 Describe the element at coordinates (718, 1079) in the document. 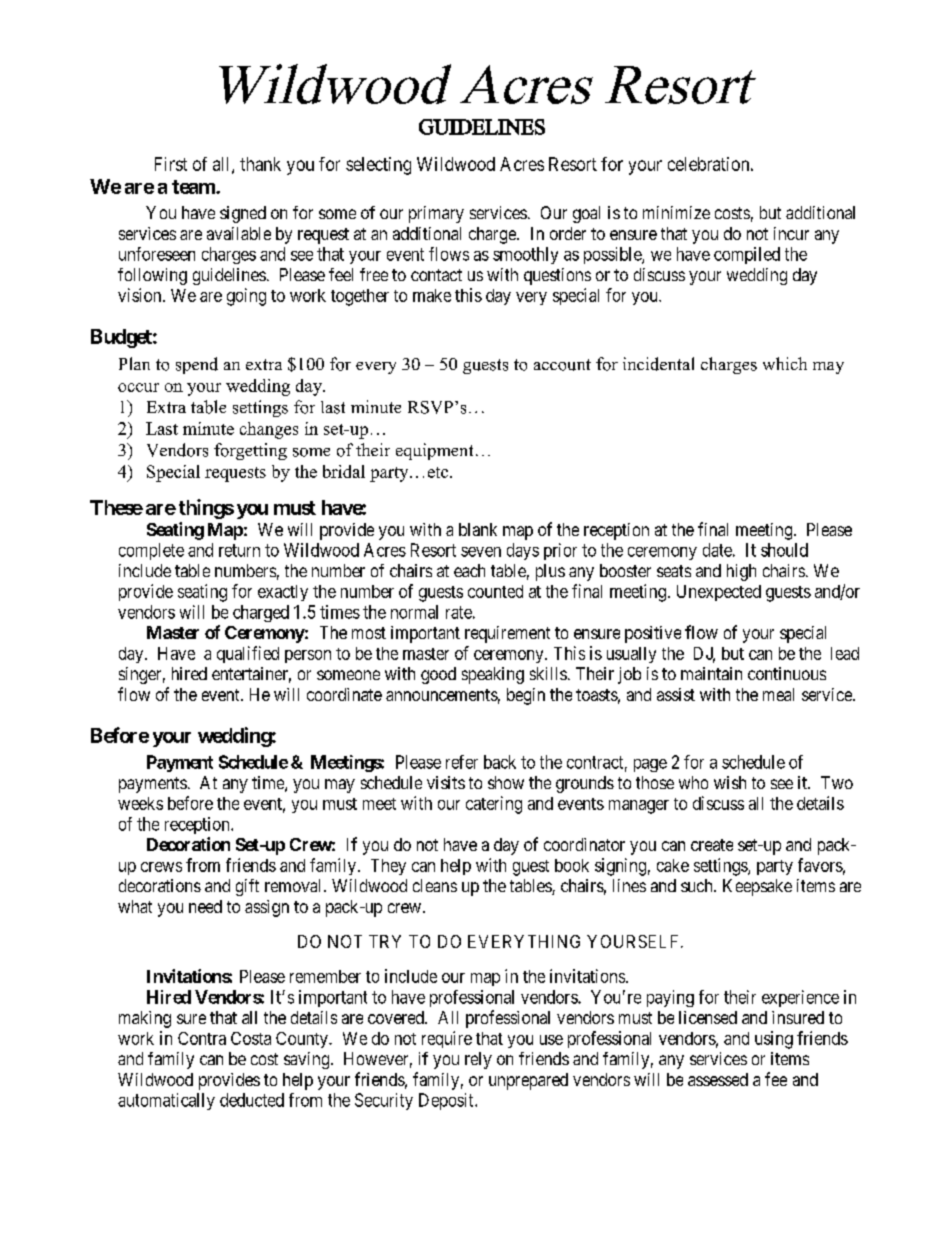

I see `assessed` at that location.
